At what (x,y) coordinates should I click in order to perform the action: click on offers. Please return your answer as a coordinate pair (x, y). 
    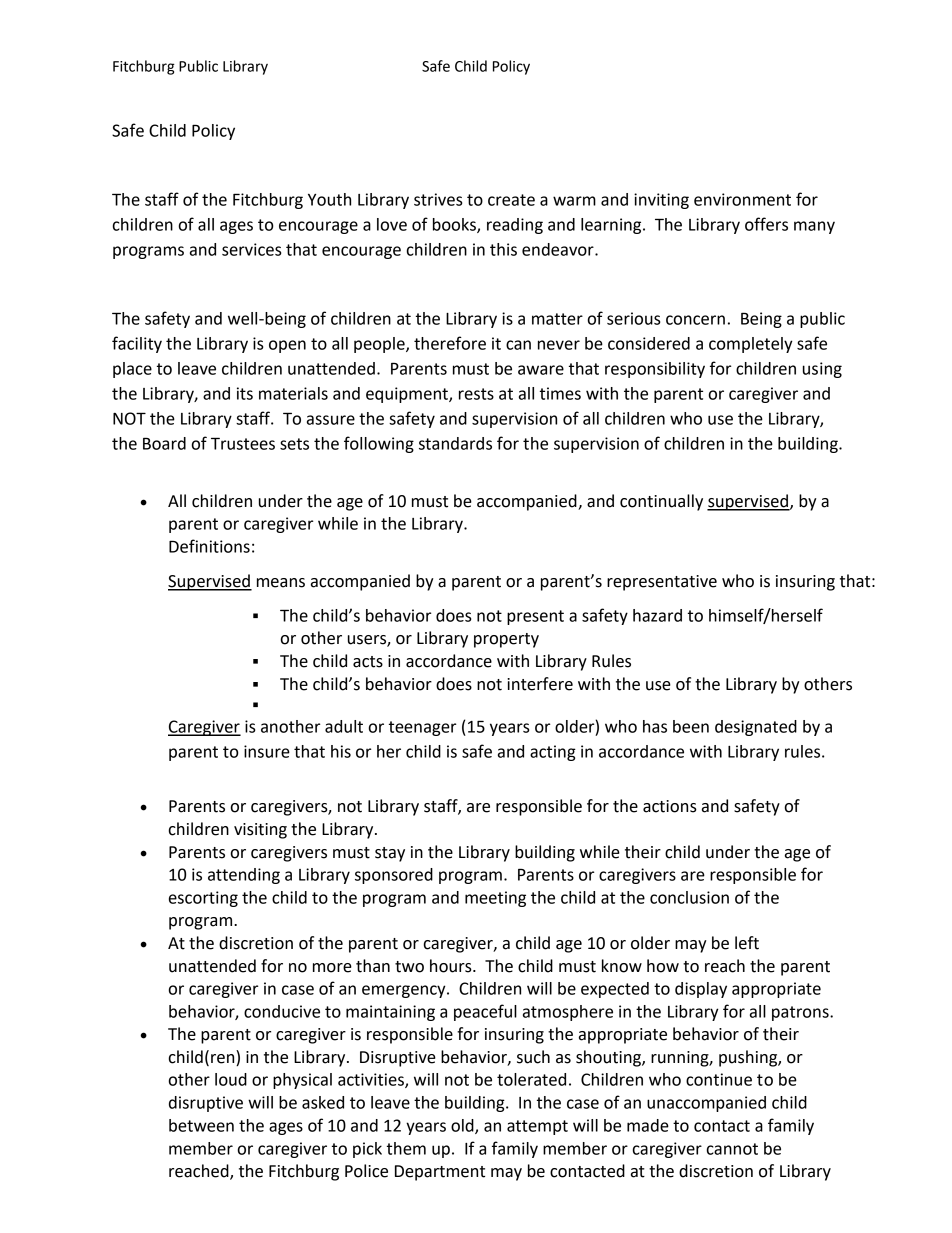
    Looking at the image, I should click on (766, 224).
